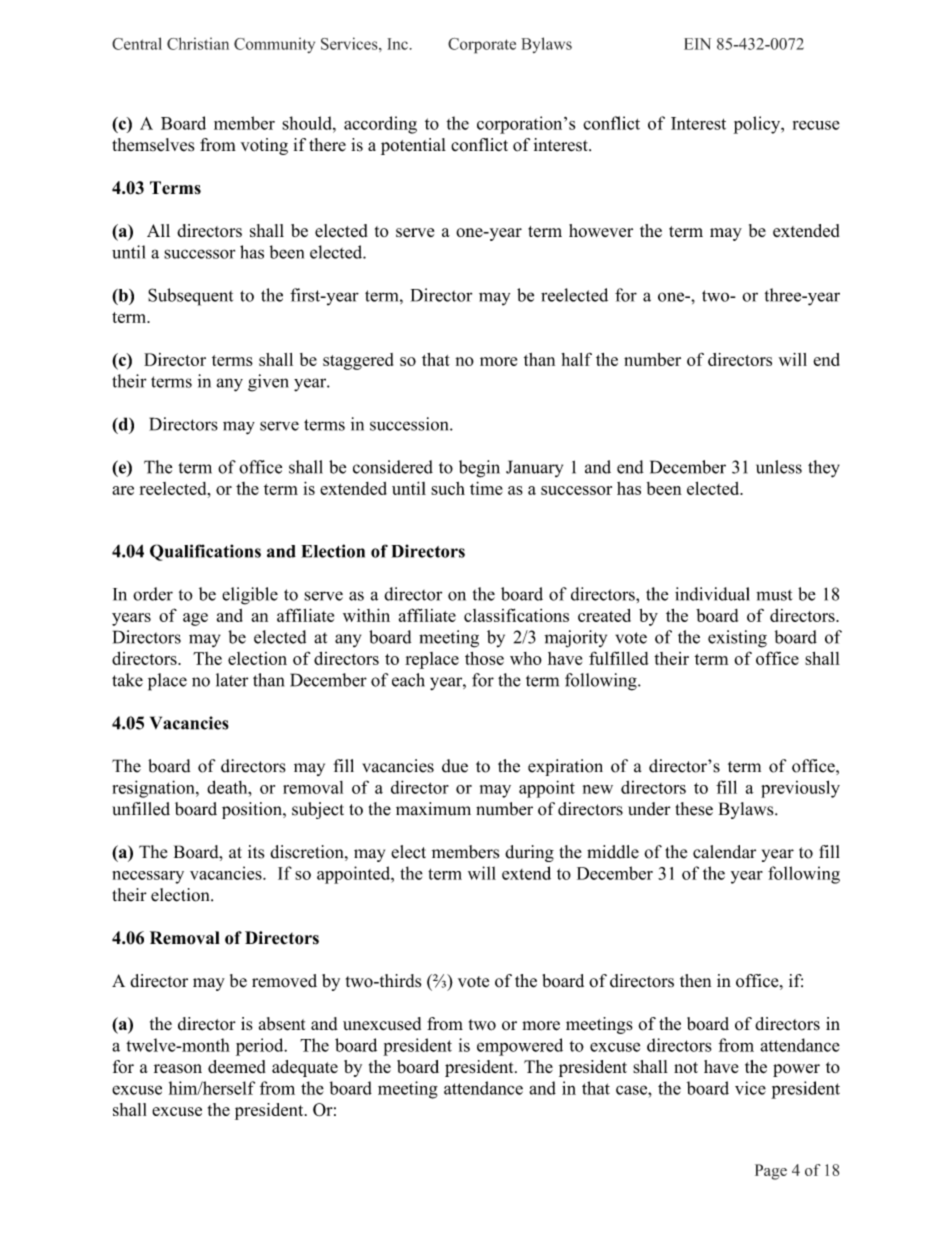  I want to click on individual, so click(712, 594).
